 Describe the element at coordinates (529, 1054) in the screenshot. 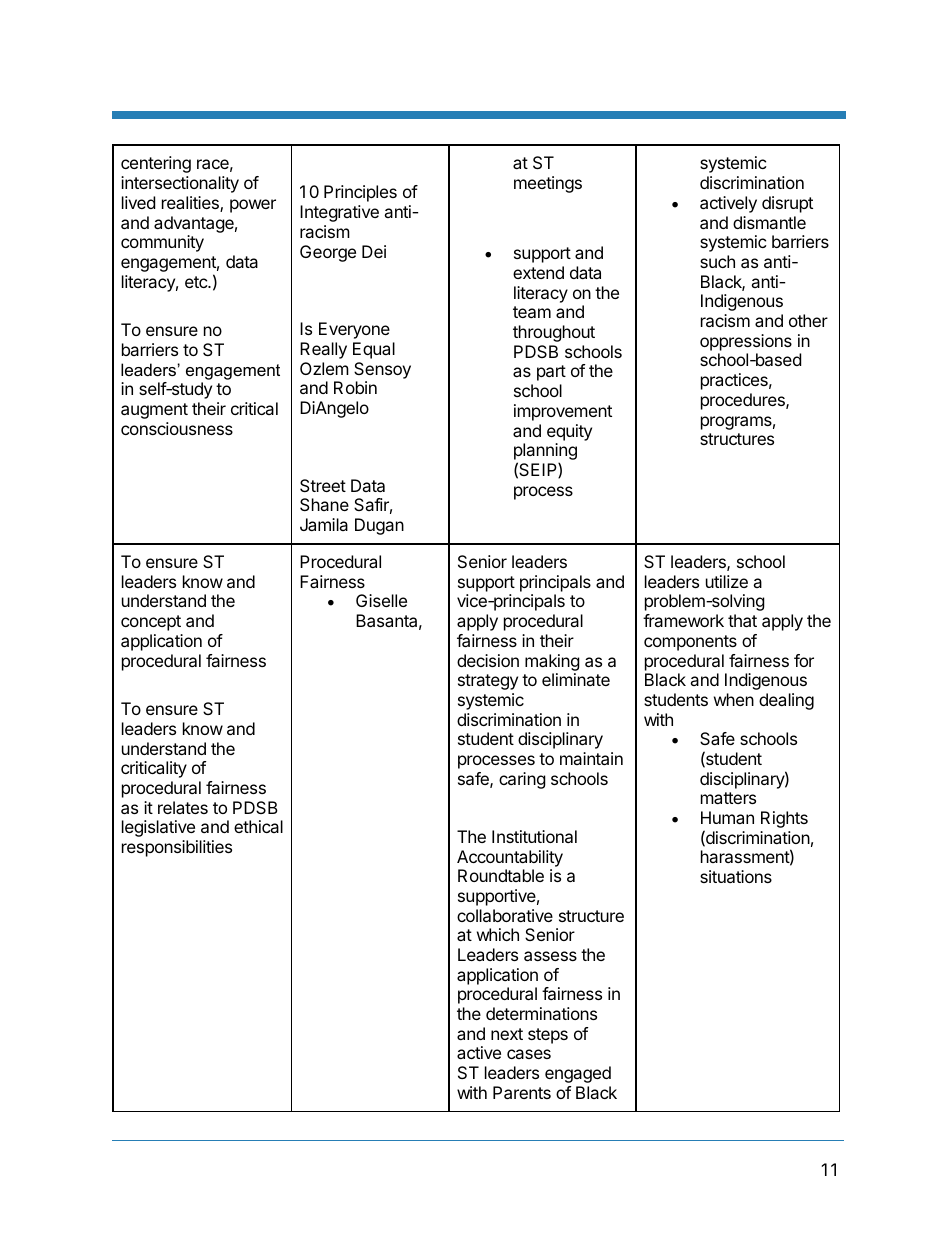

I see `cases` at that location.
